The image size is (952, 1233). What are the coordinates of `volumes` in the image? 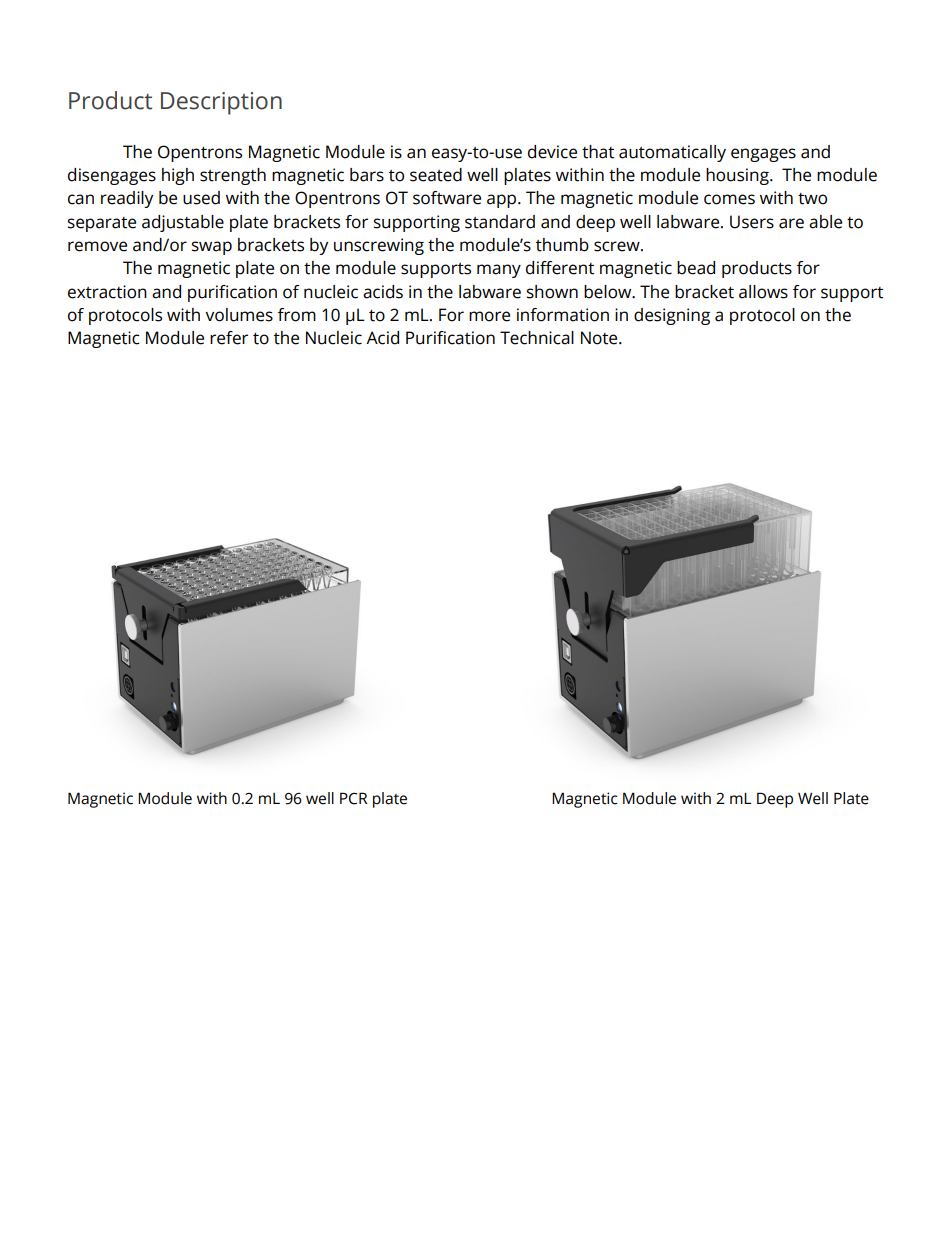 It's located at (239, 315).
